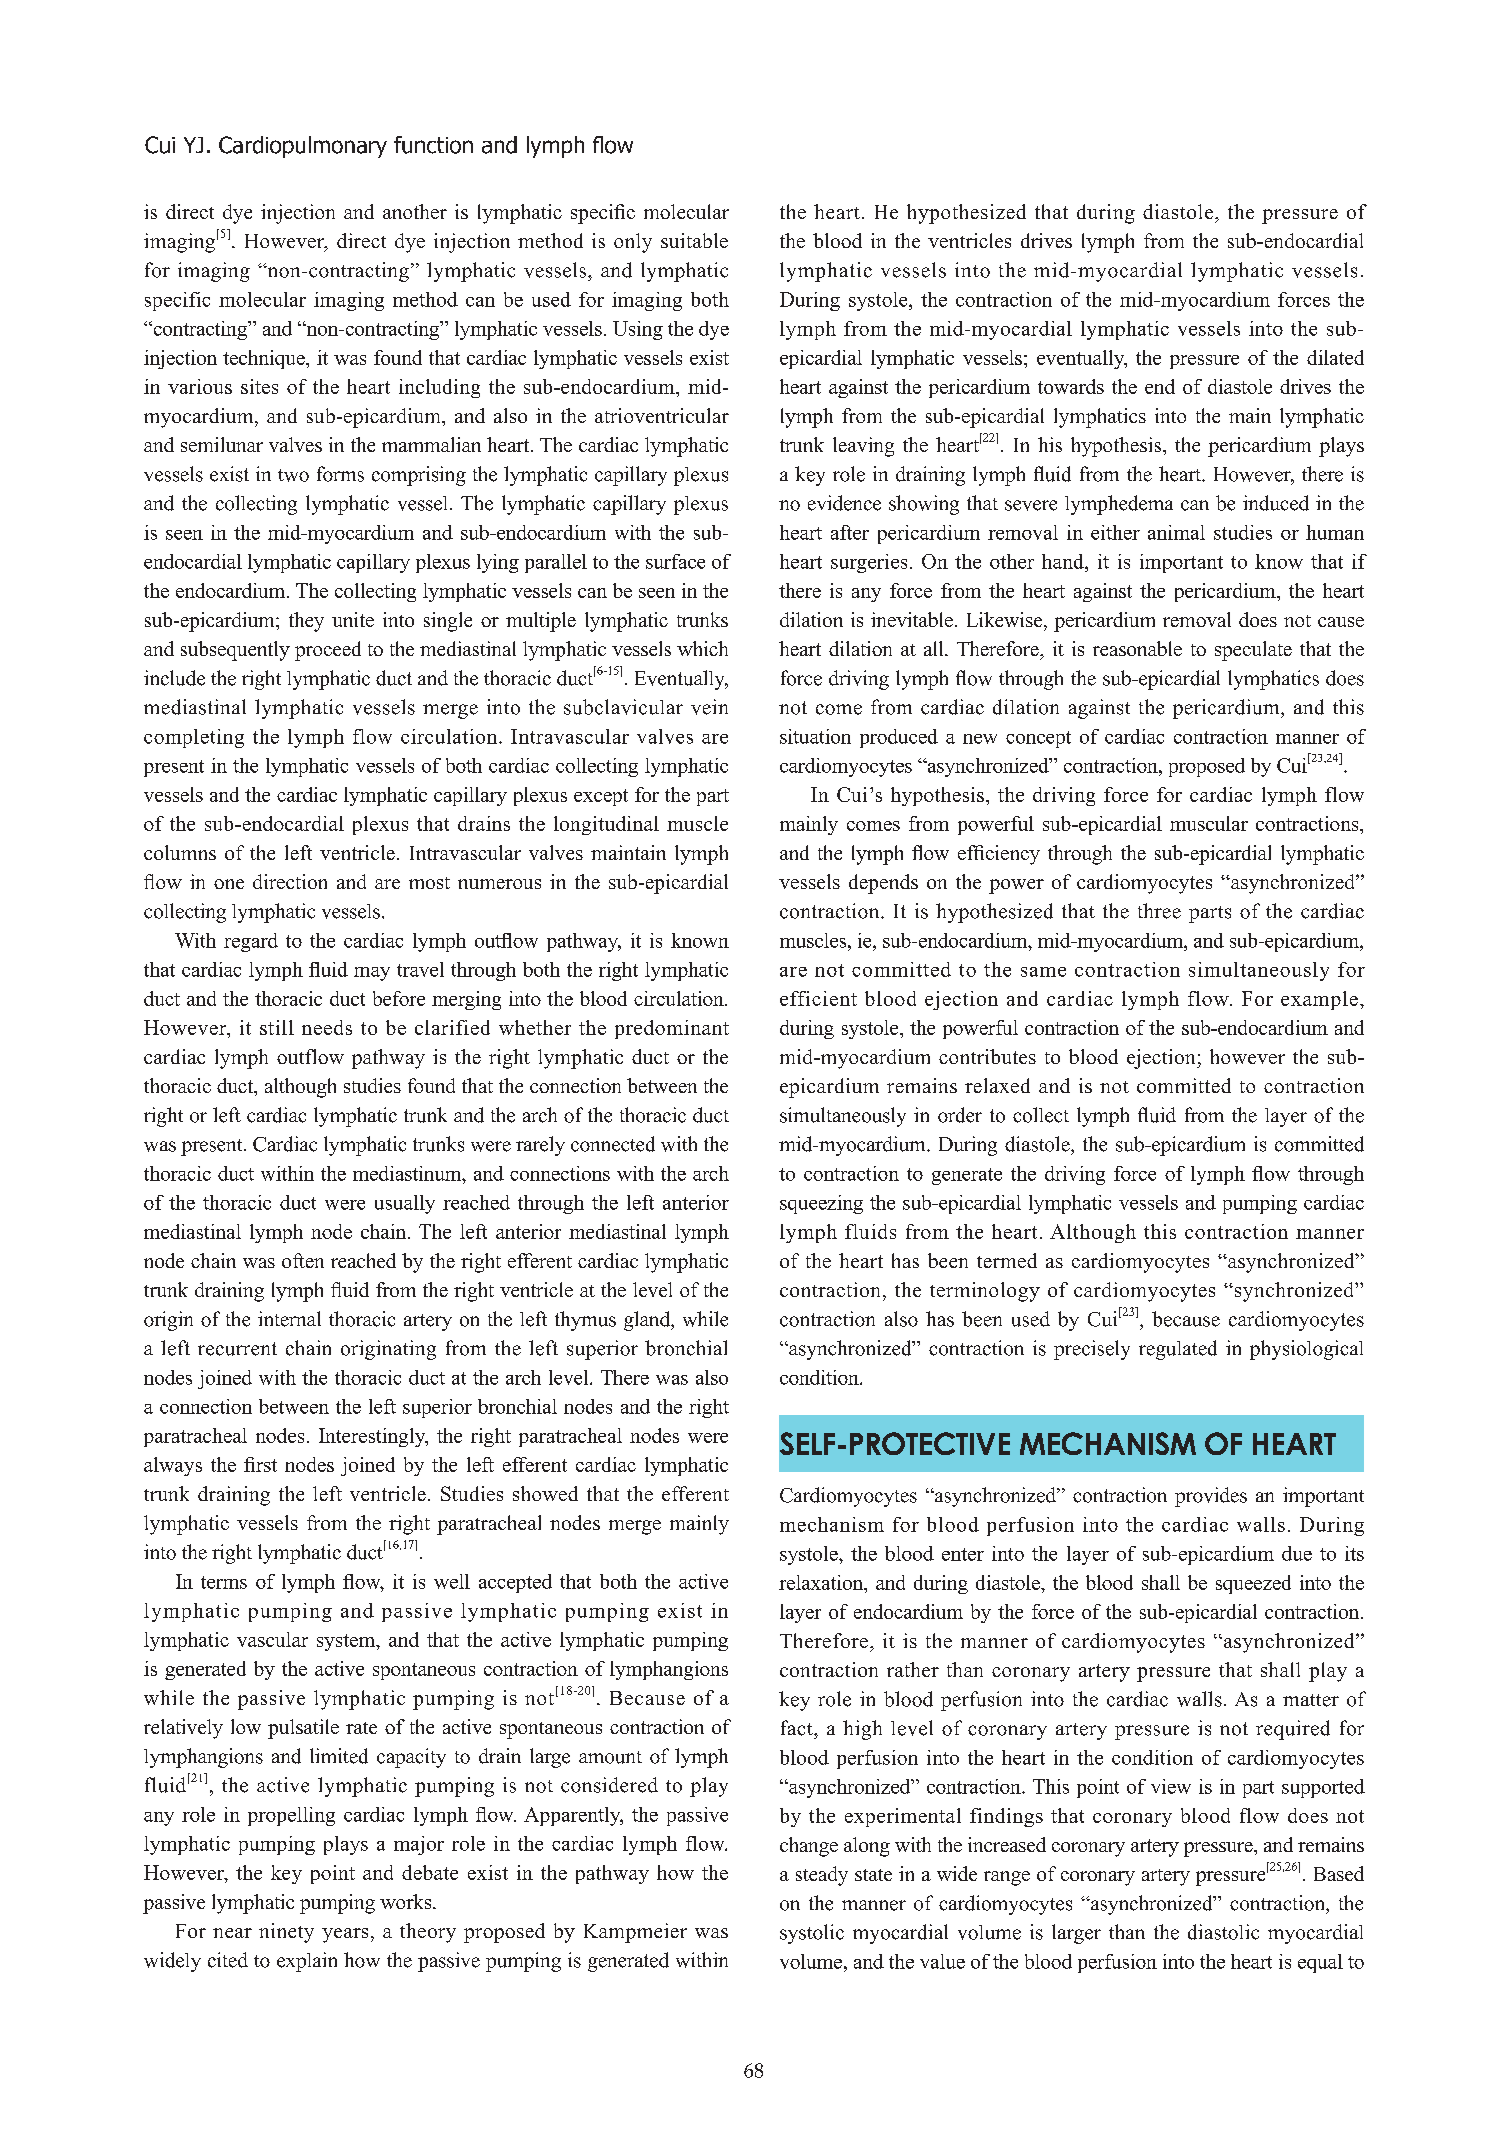 This screenshot has width=1508, height=2133. I want to click on efficient, so click(818, 998).
